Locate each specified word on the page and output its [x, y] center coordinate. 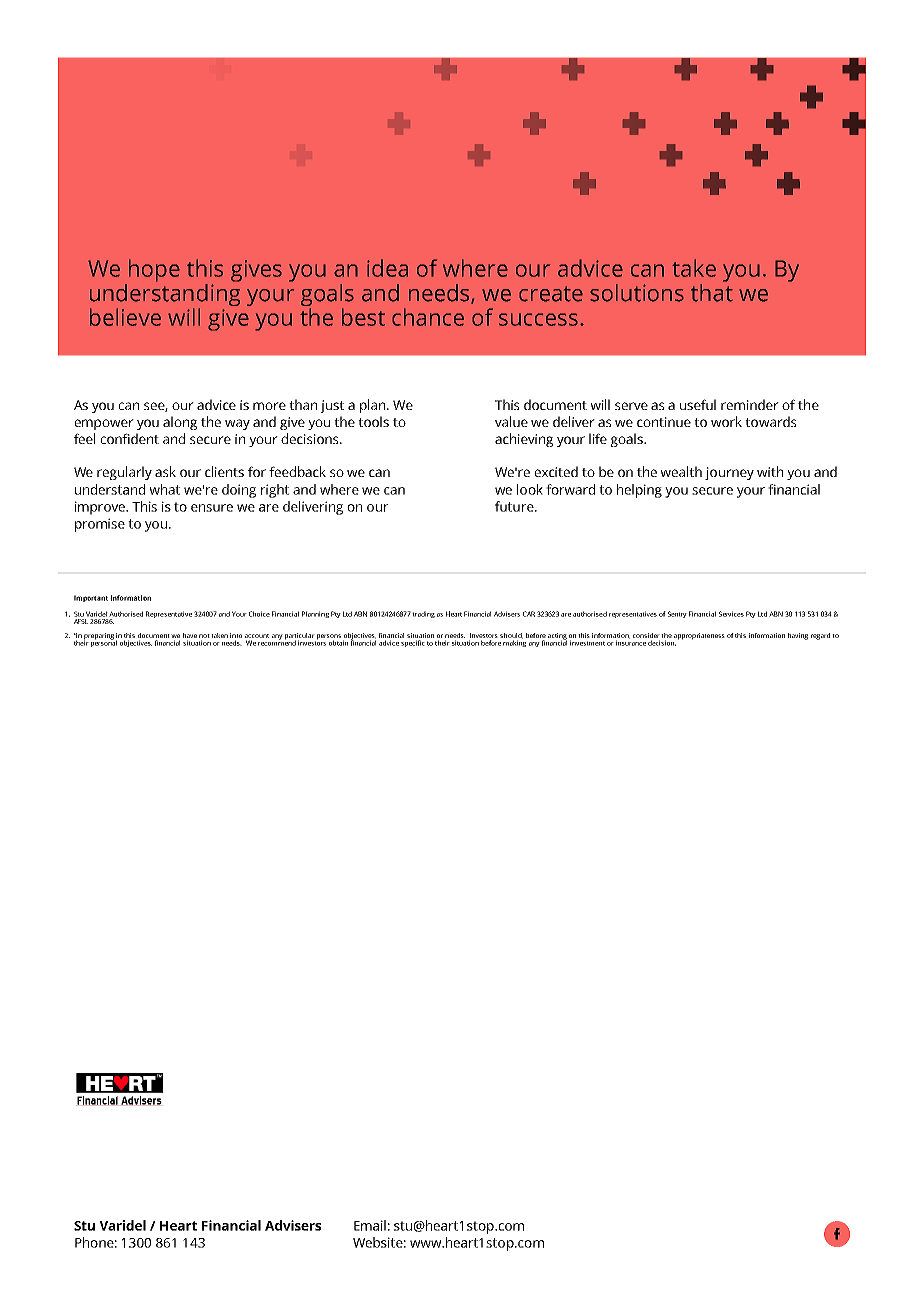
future [515, 506]
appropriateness [699, 636]
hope [154, 270]
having [798, 636]
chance [428, 317]
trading [423, 614]
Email [370, 1225]
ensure [212, 508]
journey [729, 473]
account [257, 636]
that [712, 291]
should [511, 636]
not [204, 636]
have [190, 635]
